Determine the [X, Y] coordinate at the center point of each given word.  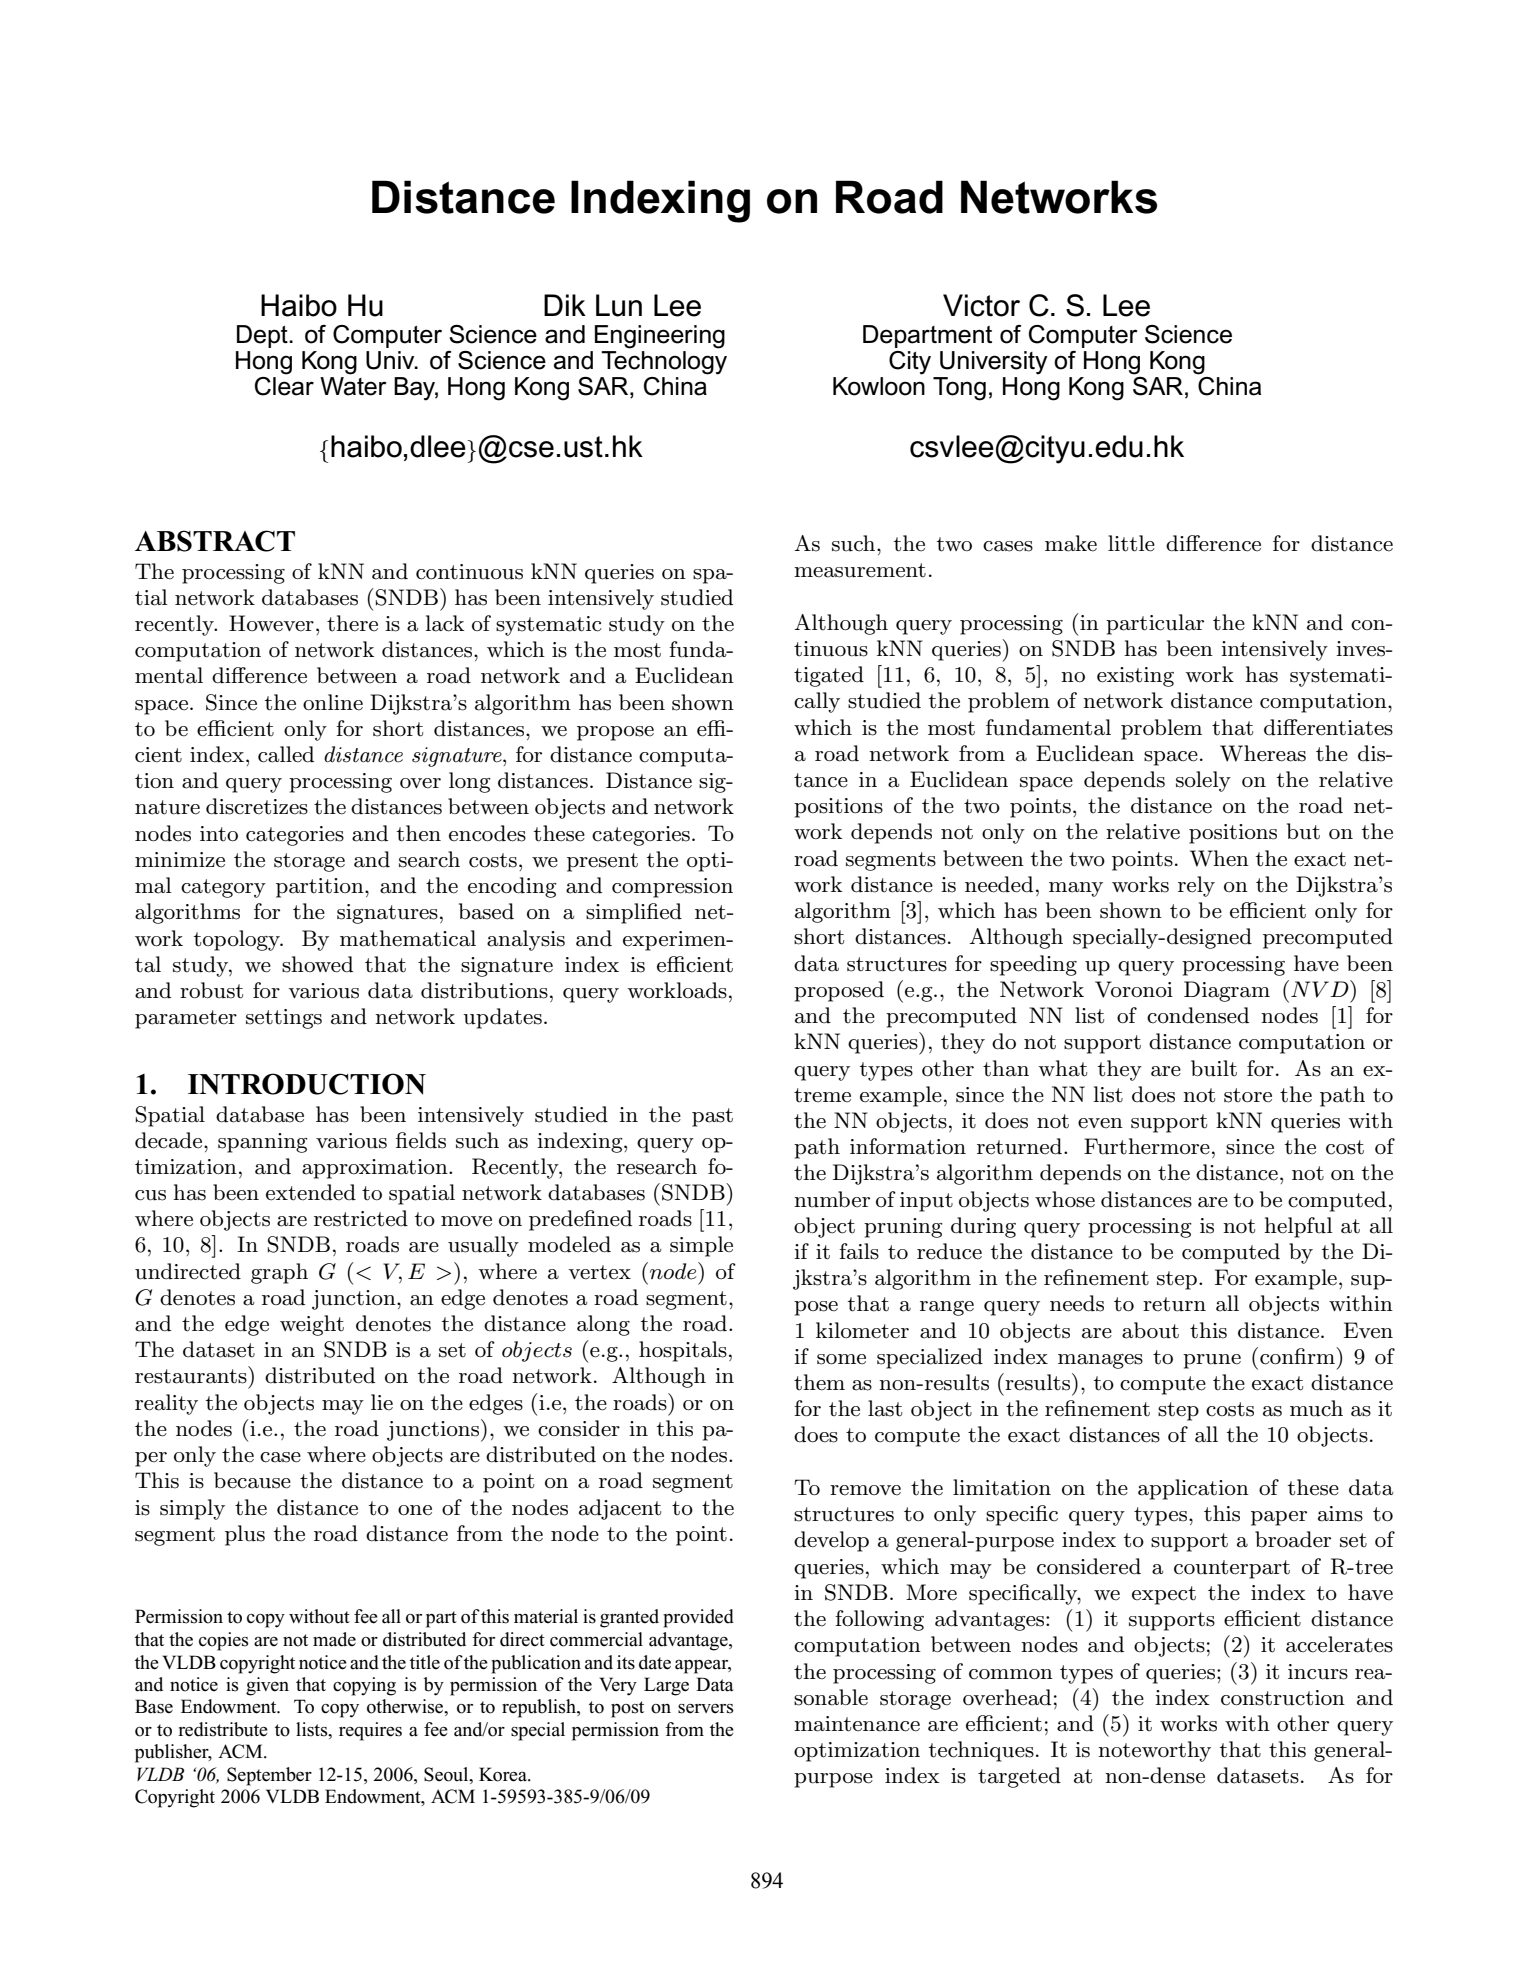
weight [312, 1325]
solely [1203, 781]
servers [706, 1709]
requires [370, 1731]
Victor [981, 305]
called [286, 754]
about [1150, 1330]
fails [859, 1251]
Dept [263, 336]
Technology [664, 361]
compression [672, 888]
